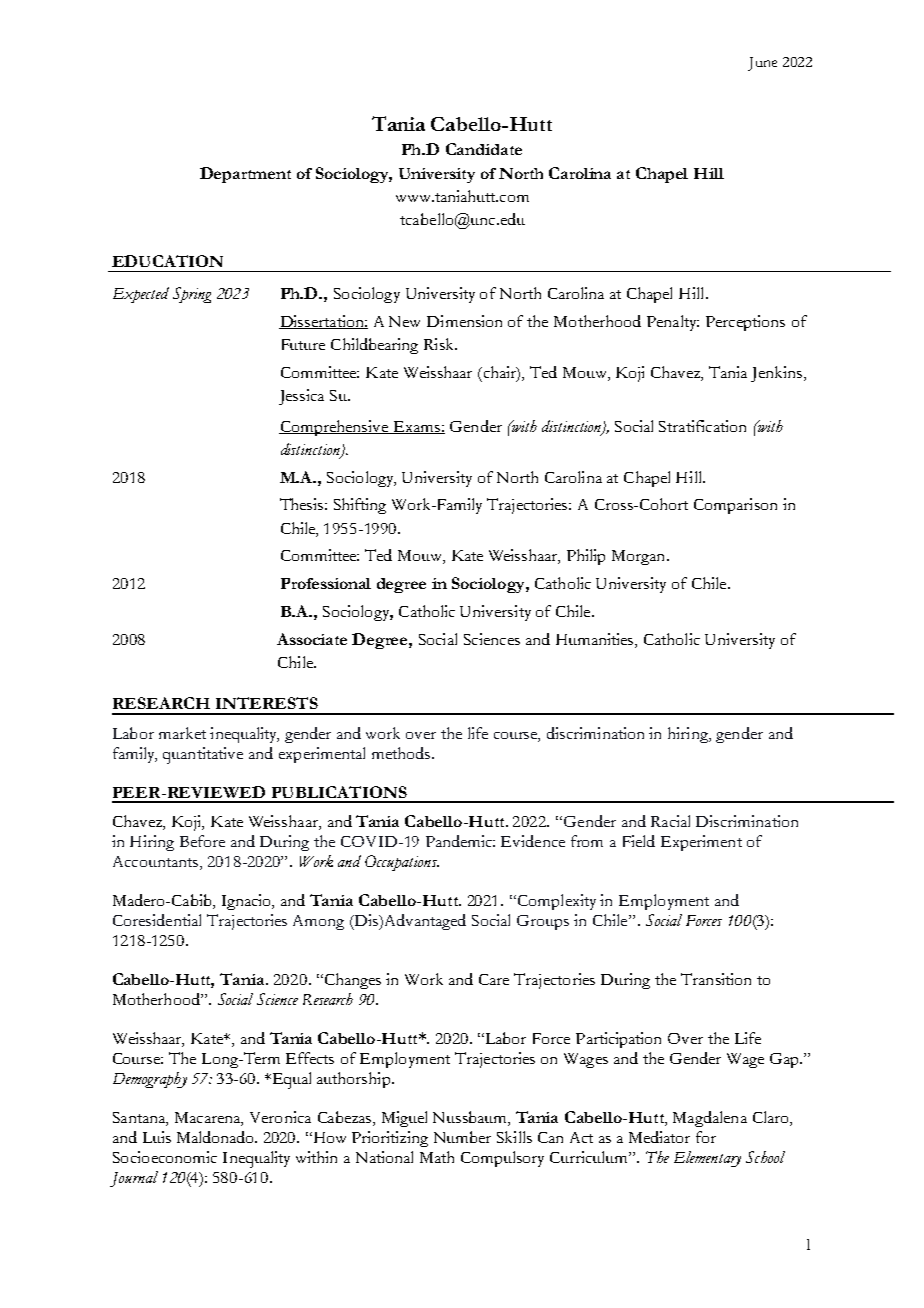  Describe the element at coordinates (670, 821) in the page. I see `Racial` at that location.
